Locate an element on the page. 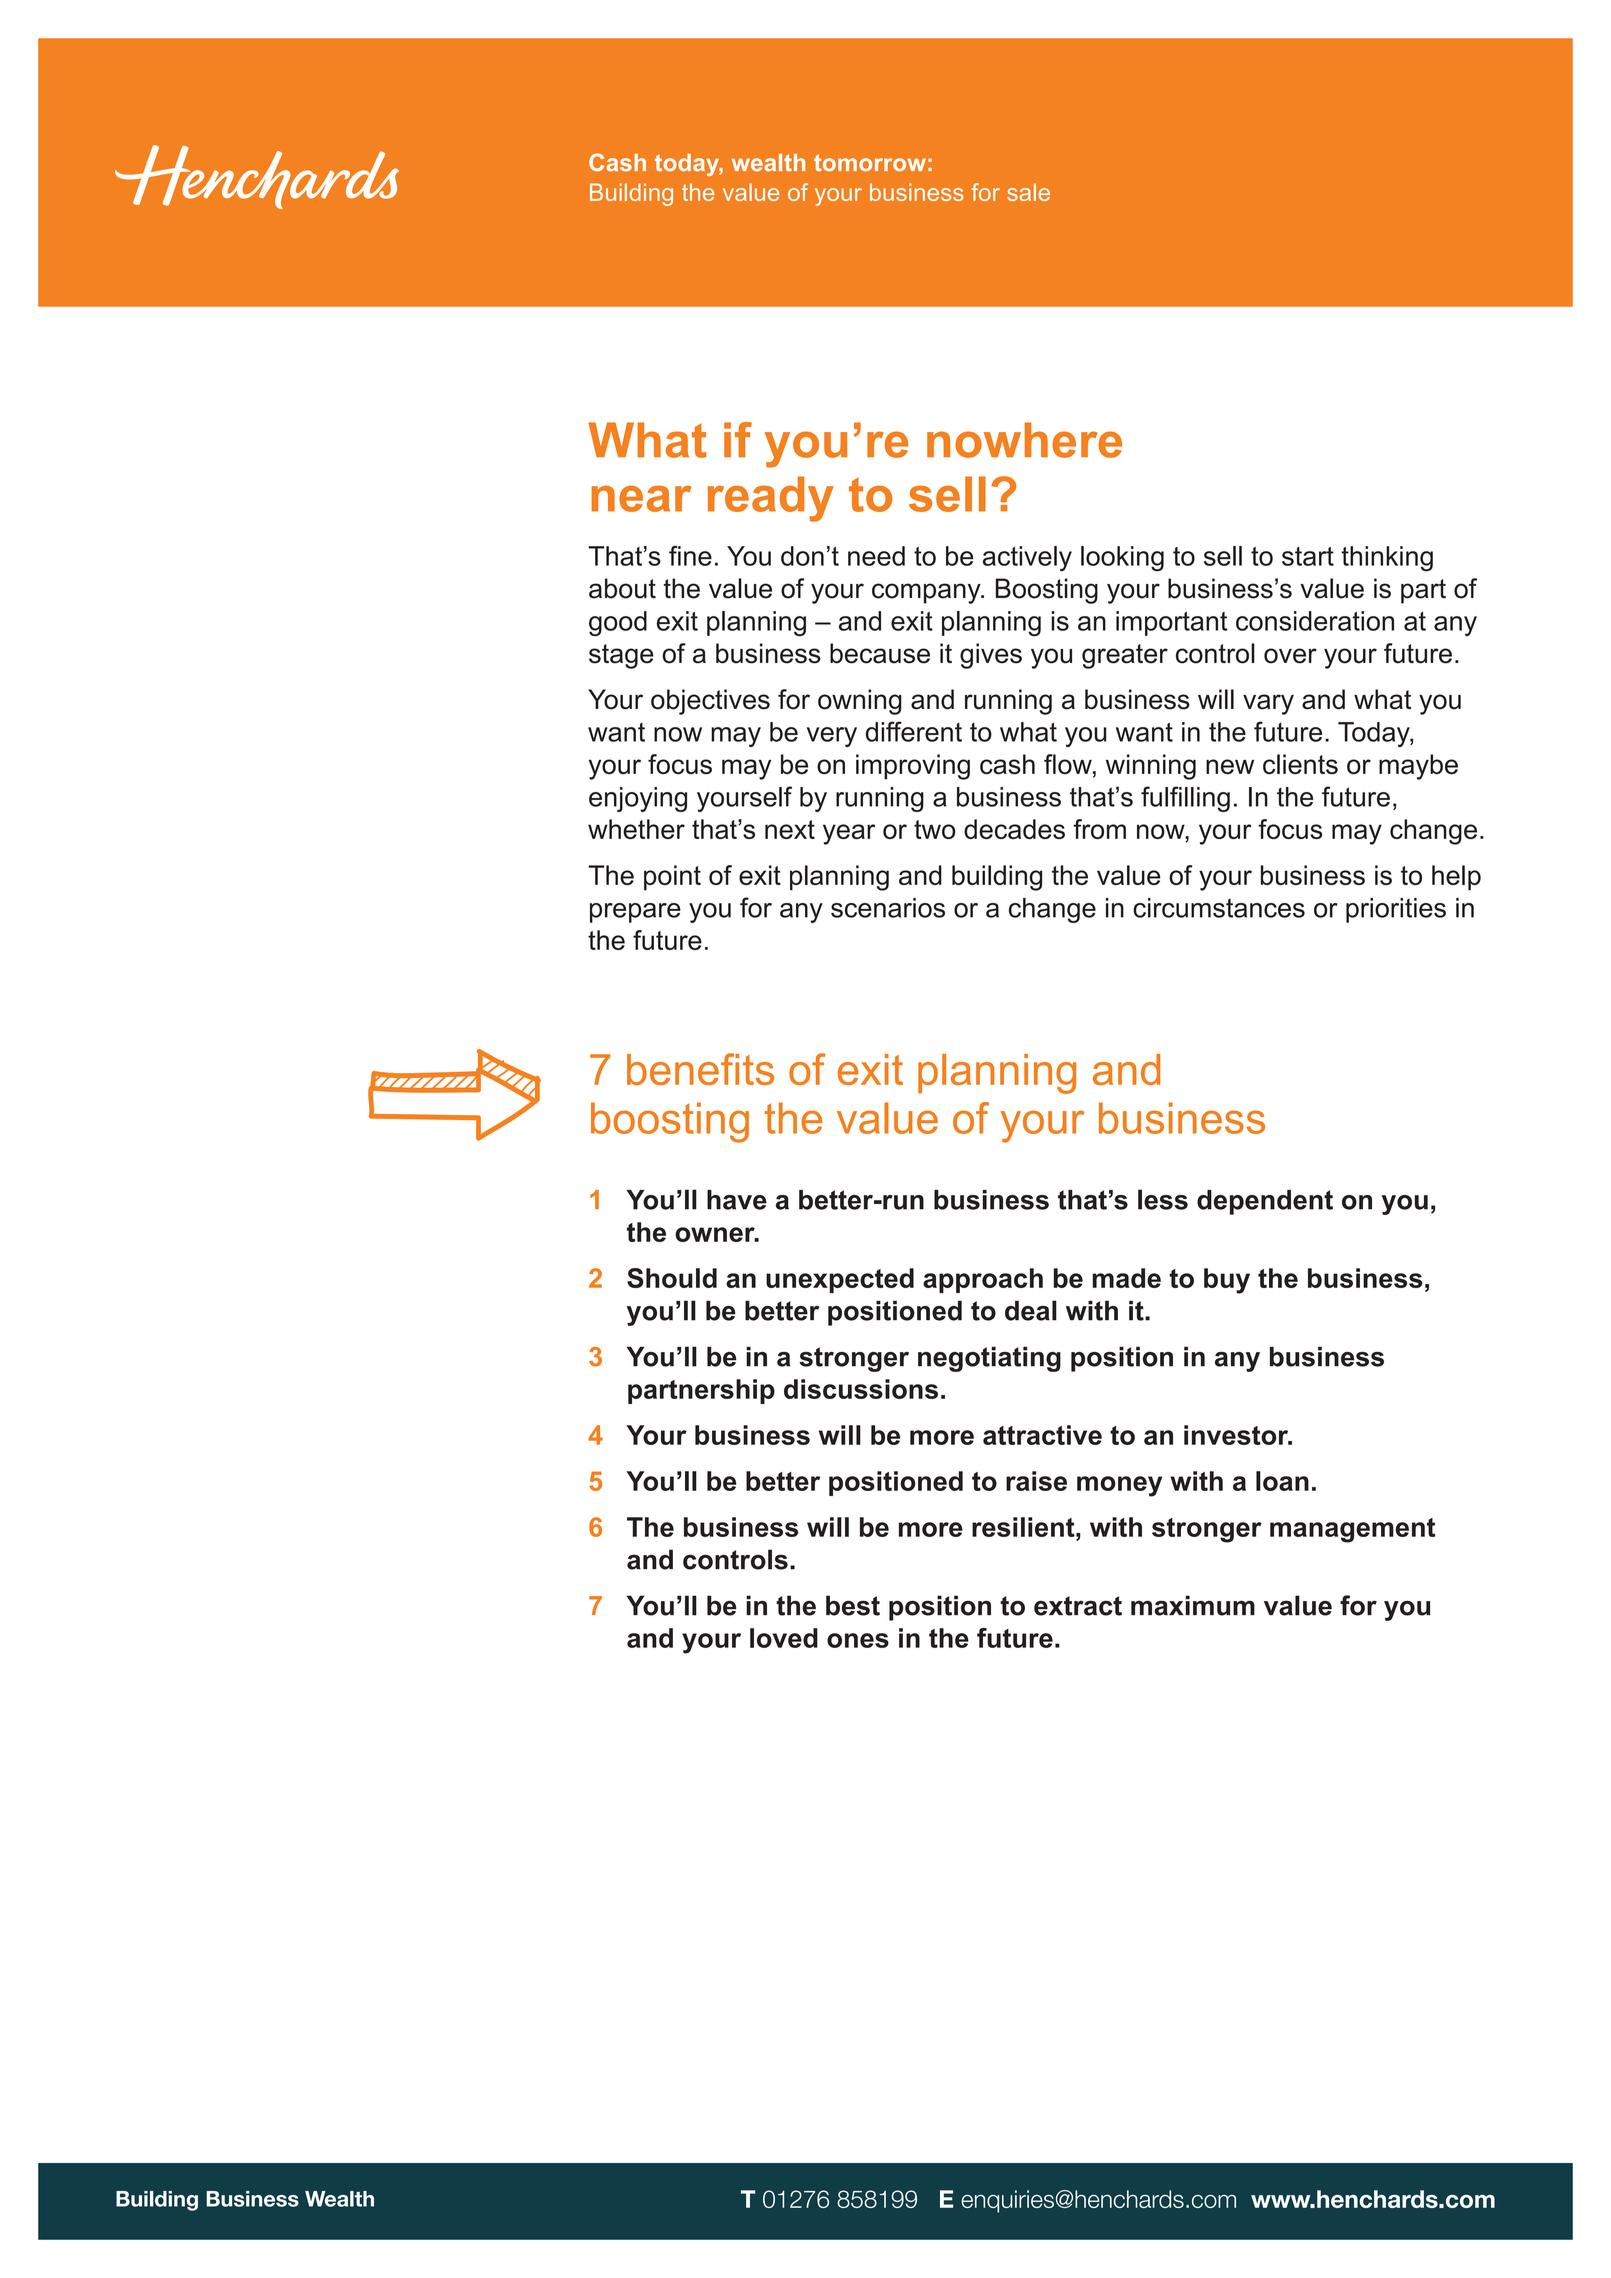 The width and height of the document is (1611, 2278). gives is located at coordinates (991, 656).
